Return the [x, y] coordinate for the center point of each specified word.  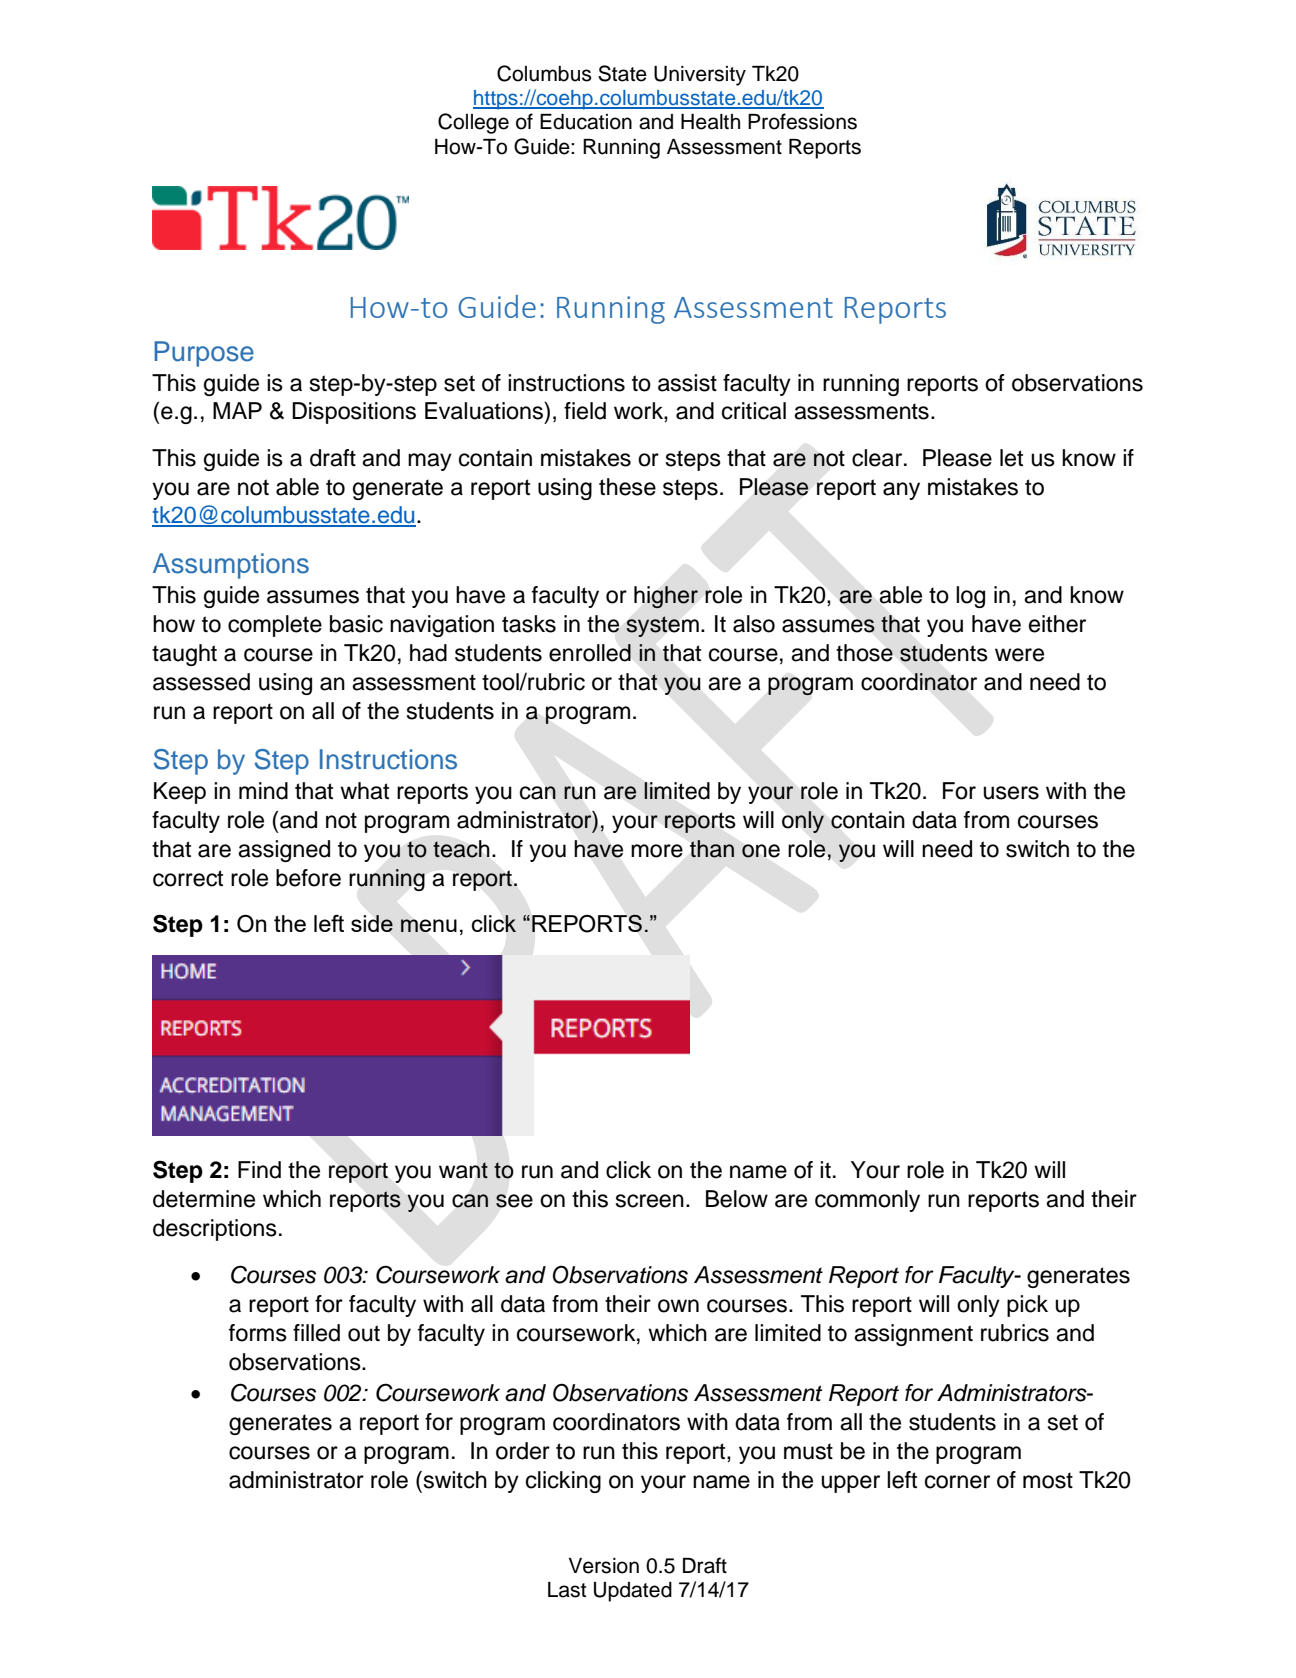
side [372, 923]
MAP [237, 410]
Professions [802, 121]
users [1011, 793]
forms [258, 1333]
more [657, 851]
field [585, 411]
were [1019, 655]
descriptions [215, 1230]
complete [275, 626]
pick [1027, 1306]
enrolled [590, 653]
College [473, 123]
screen [650, 1201]
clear [878, 458]
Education [586, 122]
